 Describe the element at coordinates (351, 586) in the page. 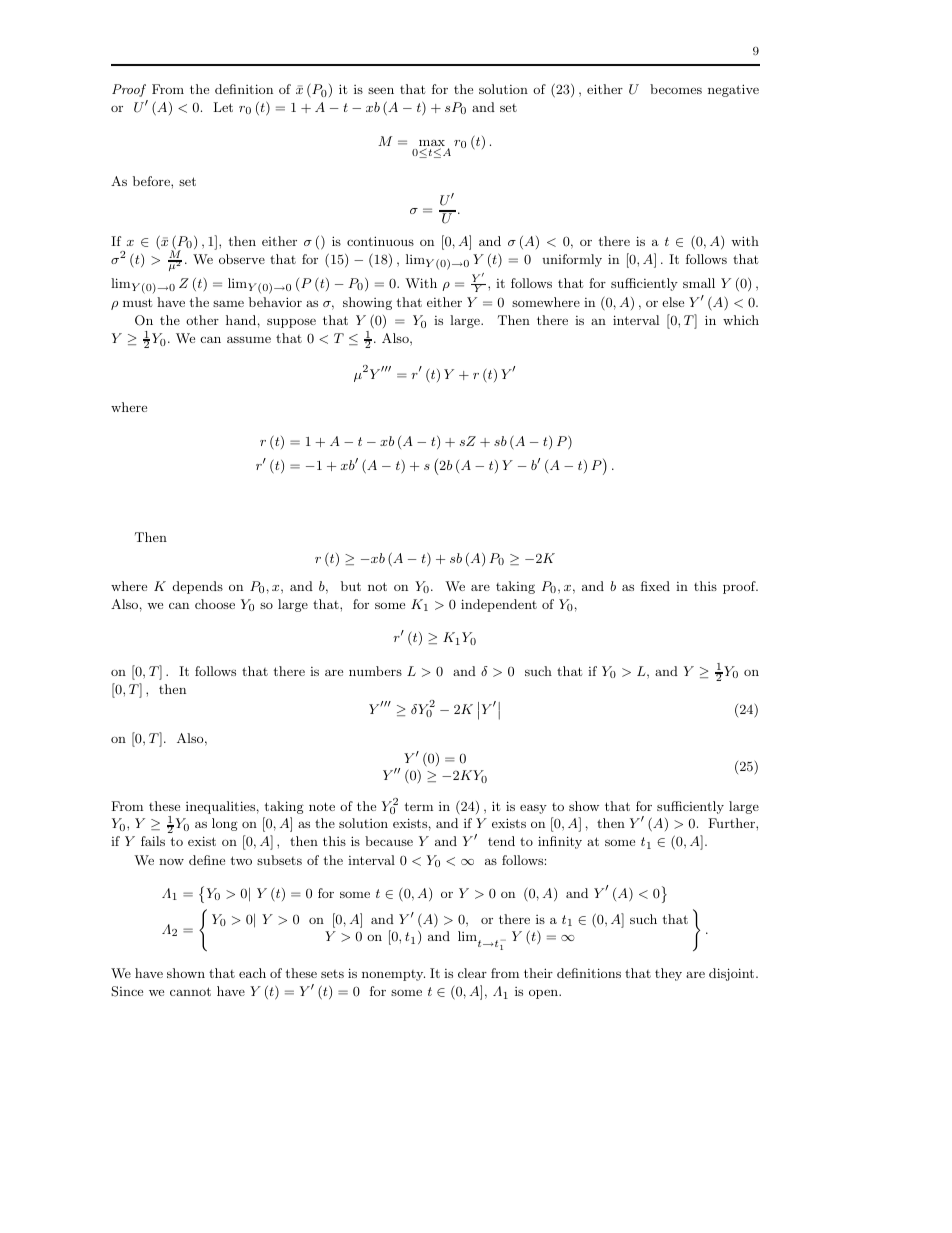

I see `but` at that location.
